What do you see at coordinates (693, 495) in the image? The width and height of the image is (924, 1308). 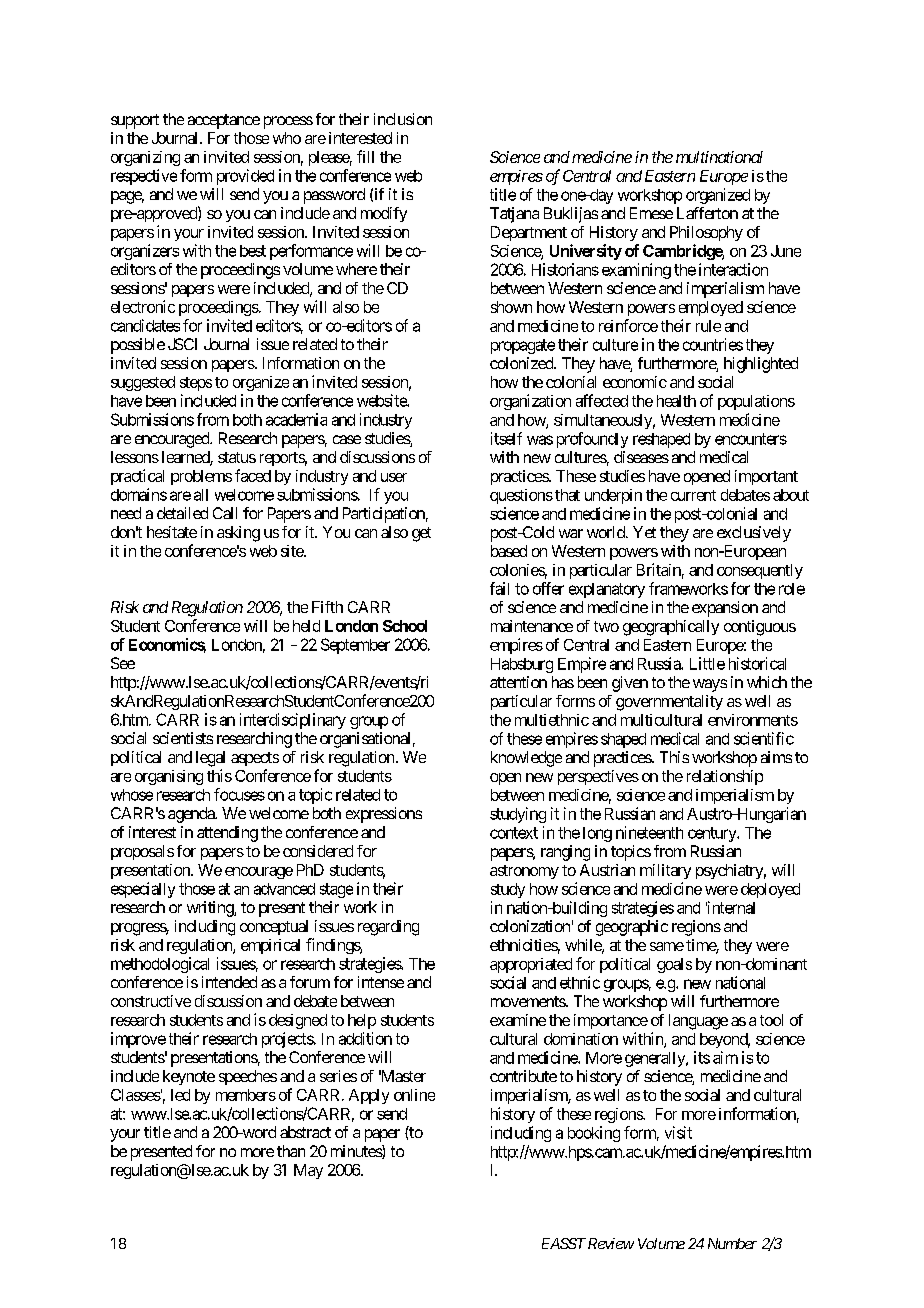 I see `current` at bounding box center [693, 495].
